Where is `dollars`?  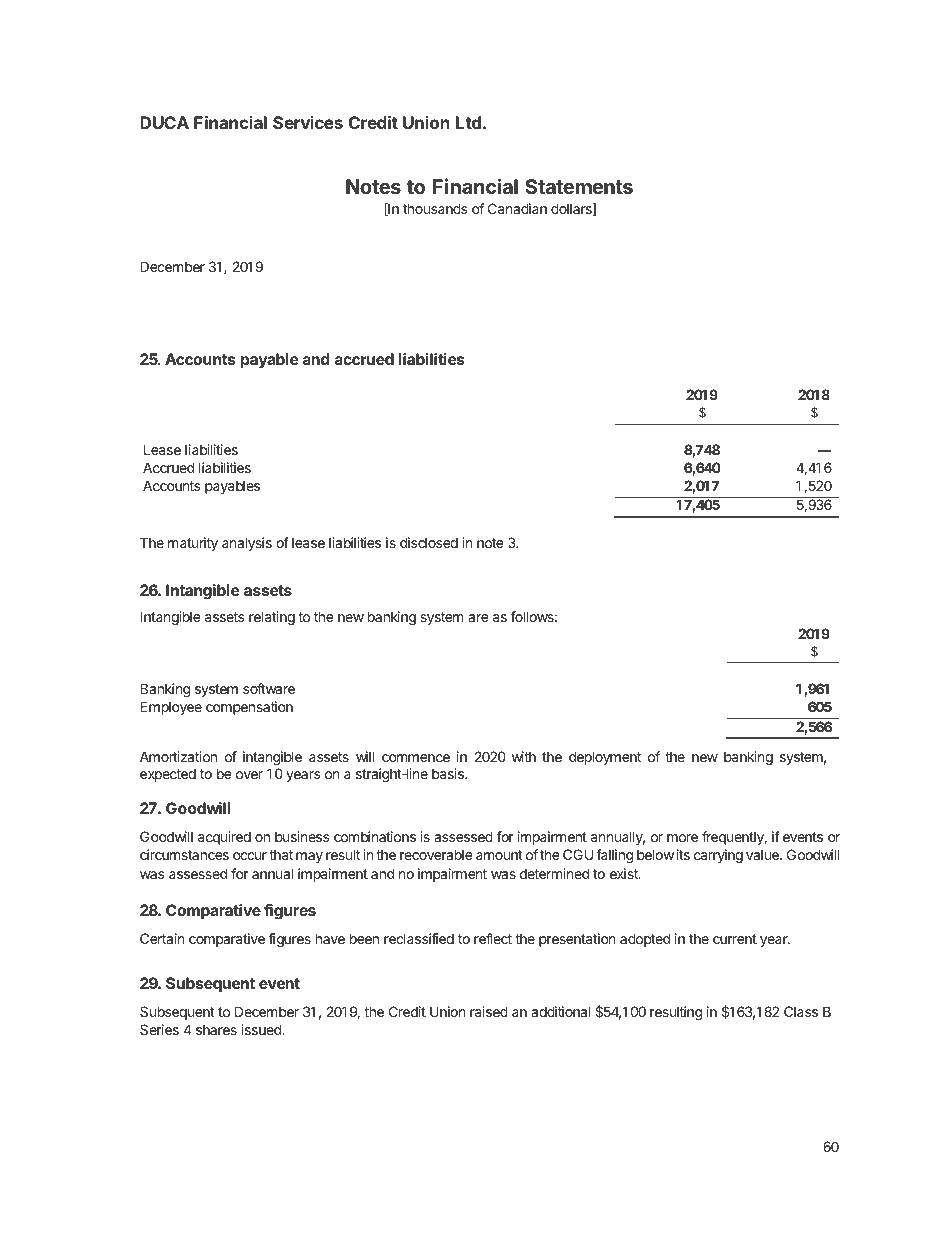
dollars is located at coordinates (572, 209).
